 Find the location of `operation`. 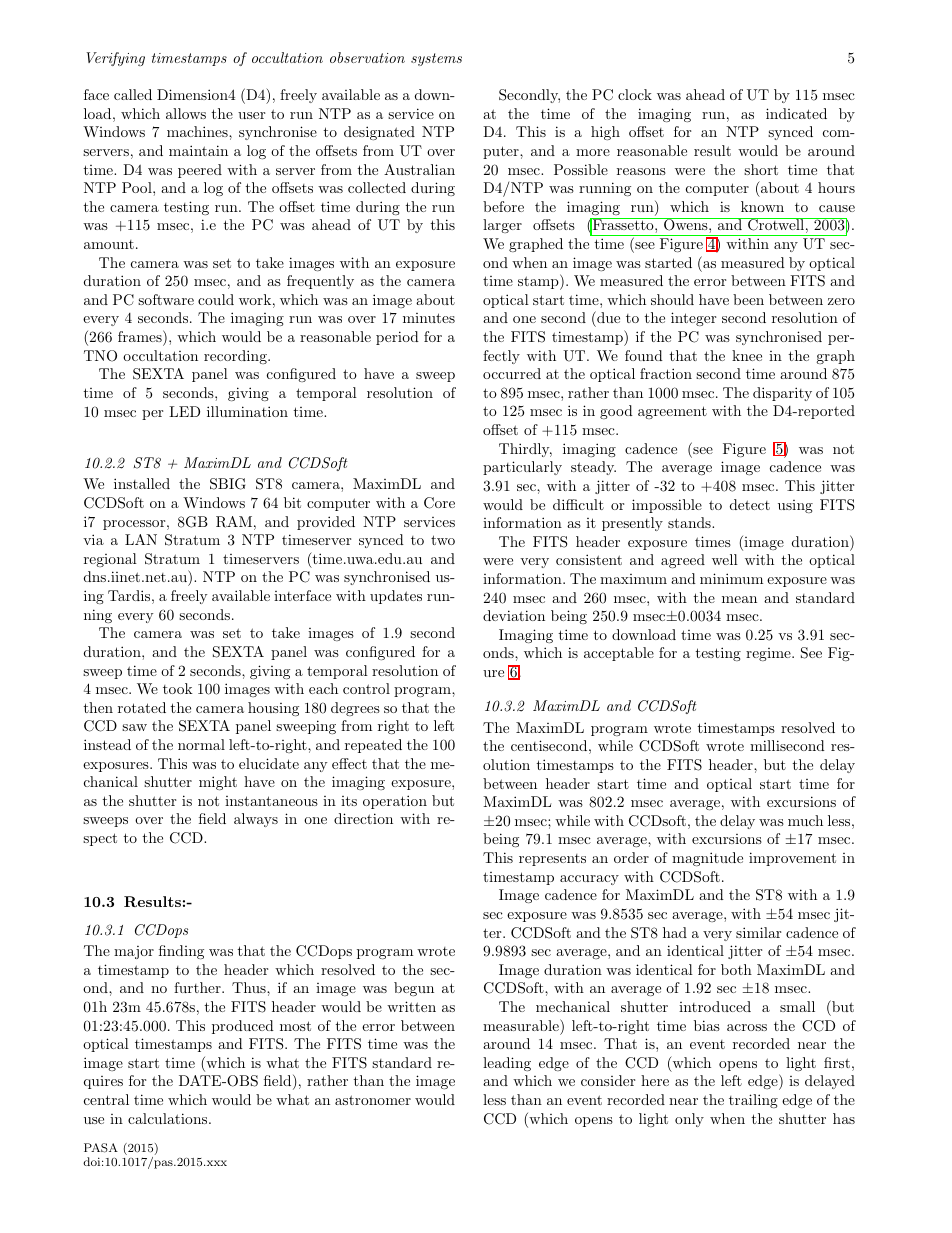

operation is located at coordinates (395, 802).
